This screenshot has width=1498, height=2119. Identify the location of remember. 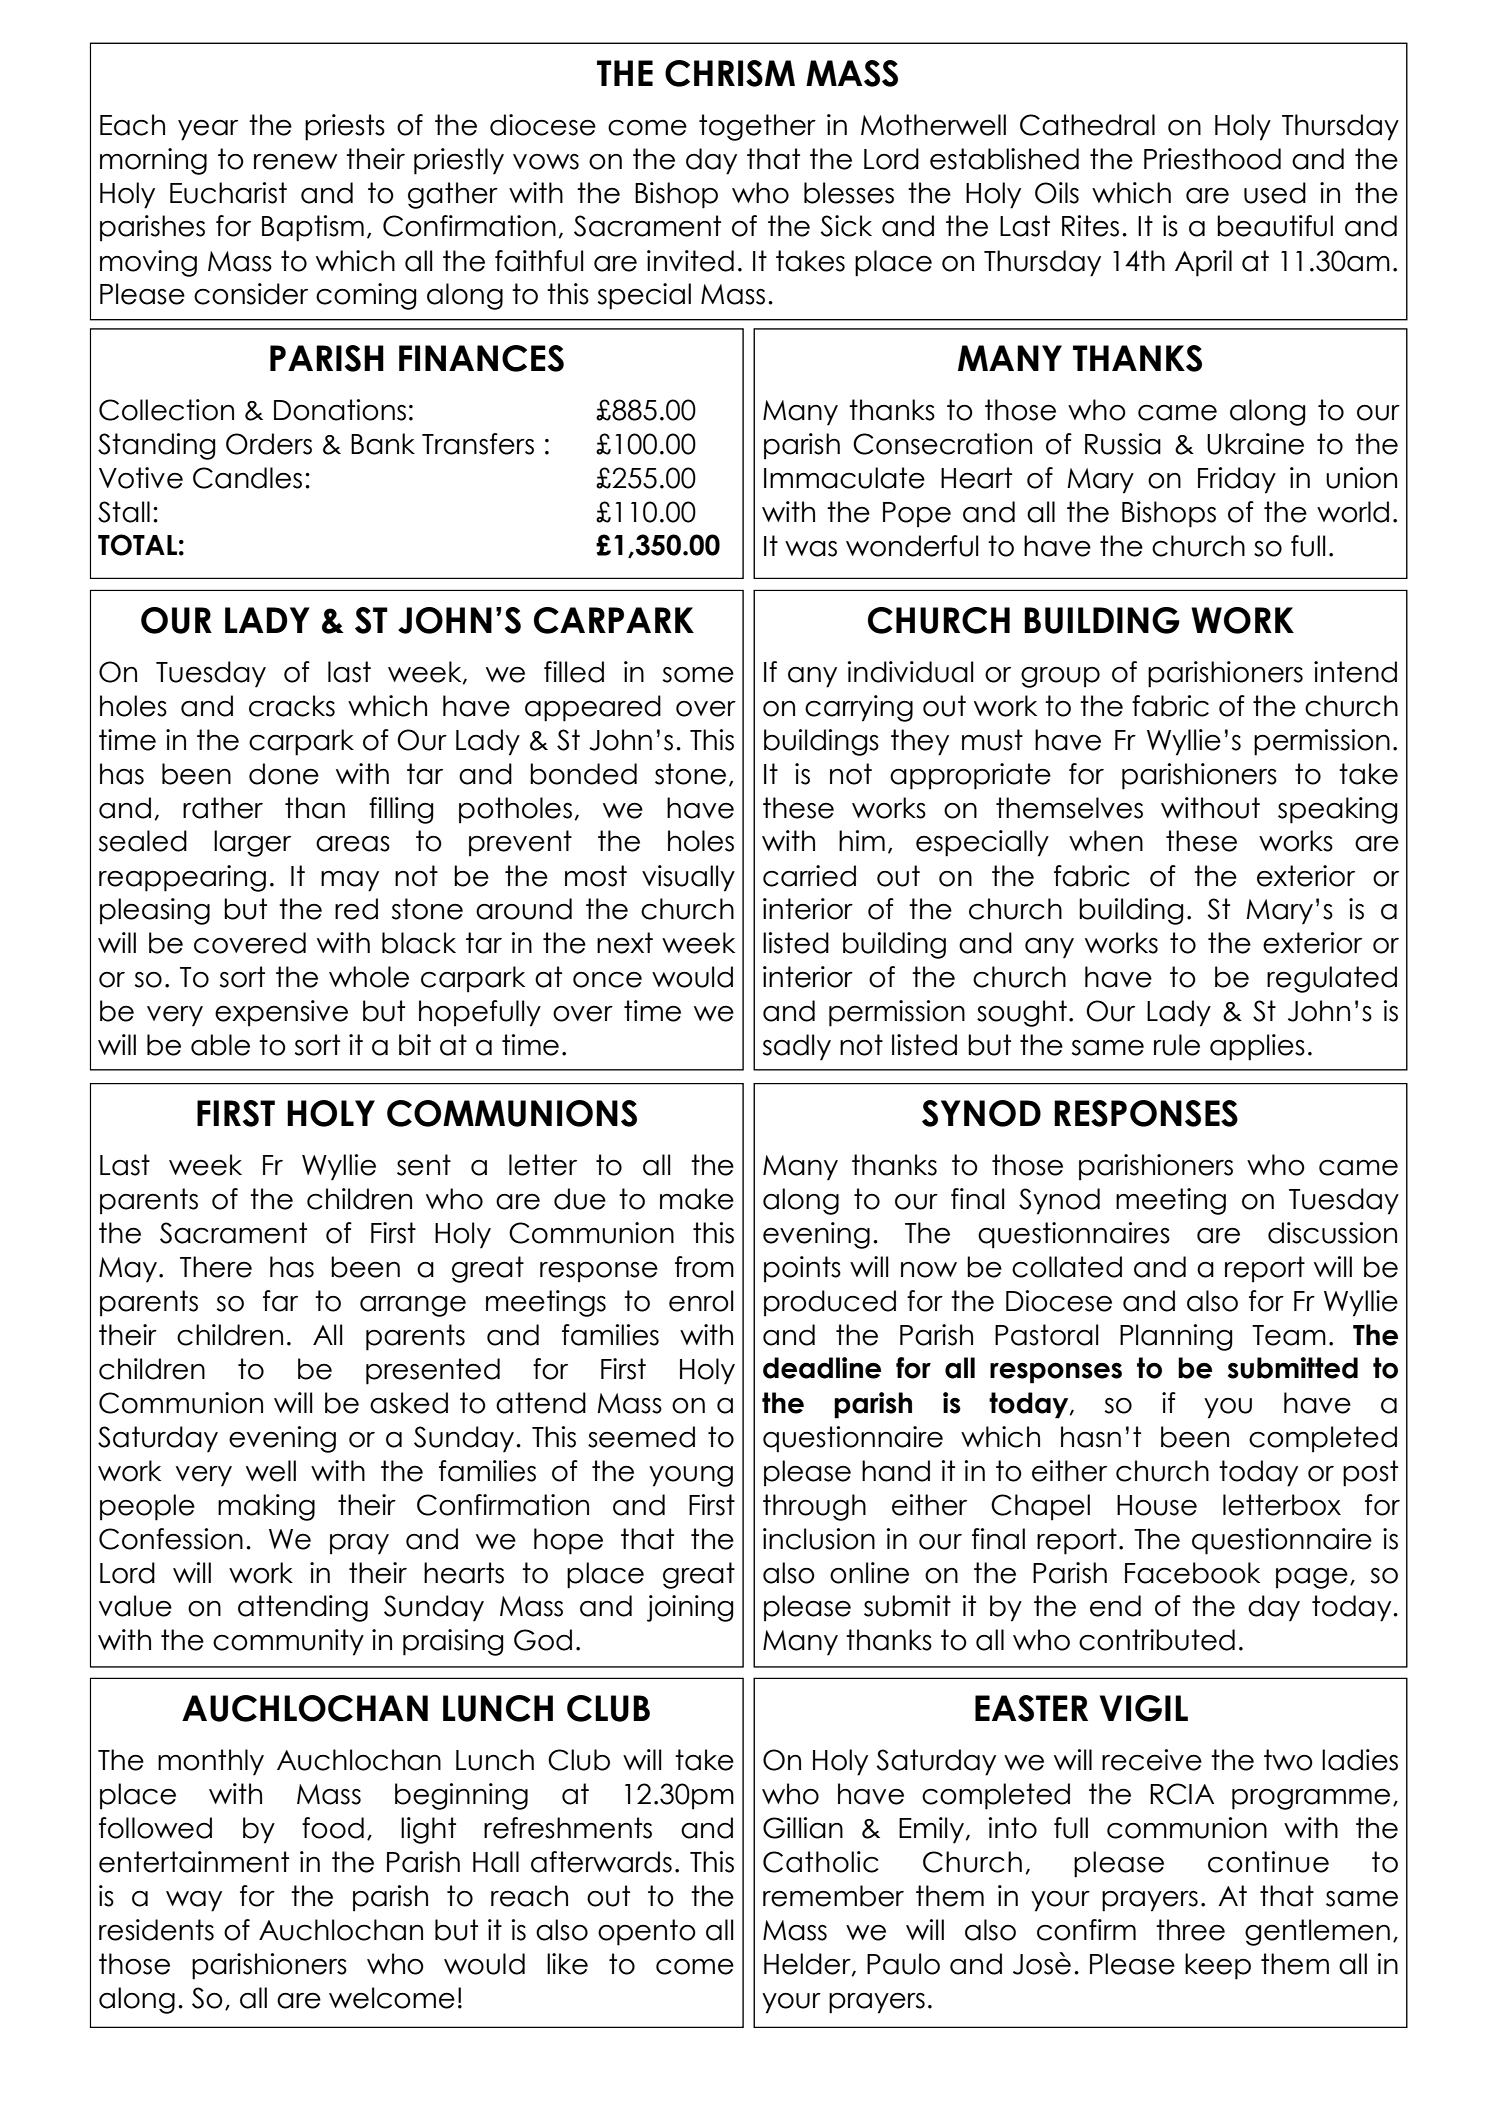
(833, 1896).
